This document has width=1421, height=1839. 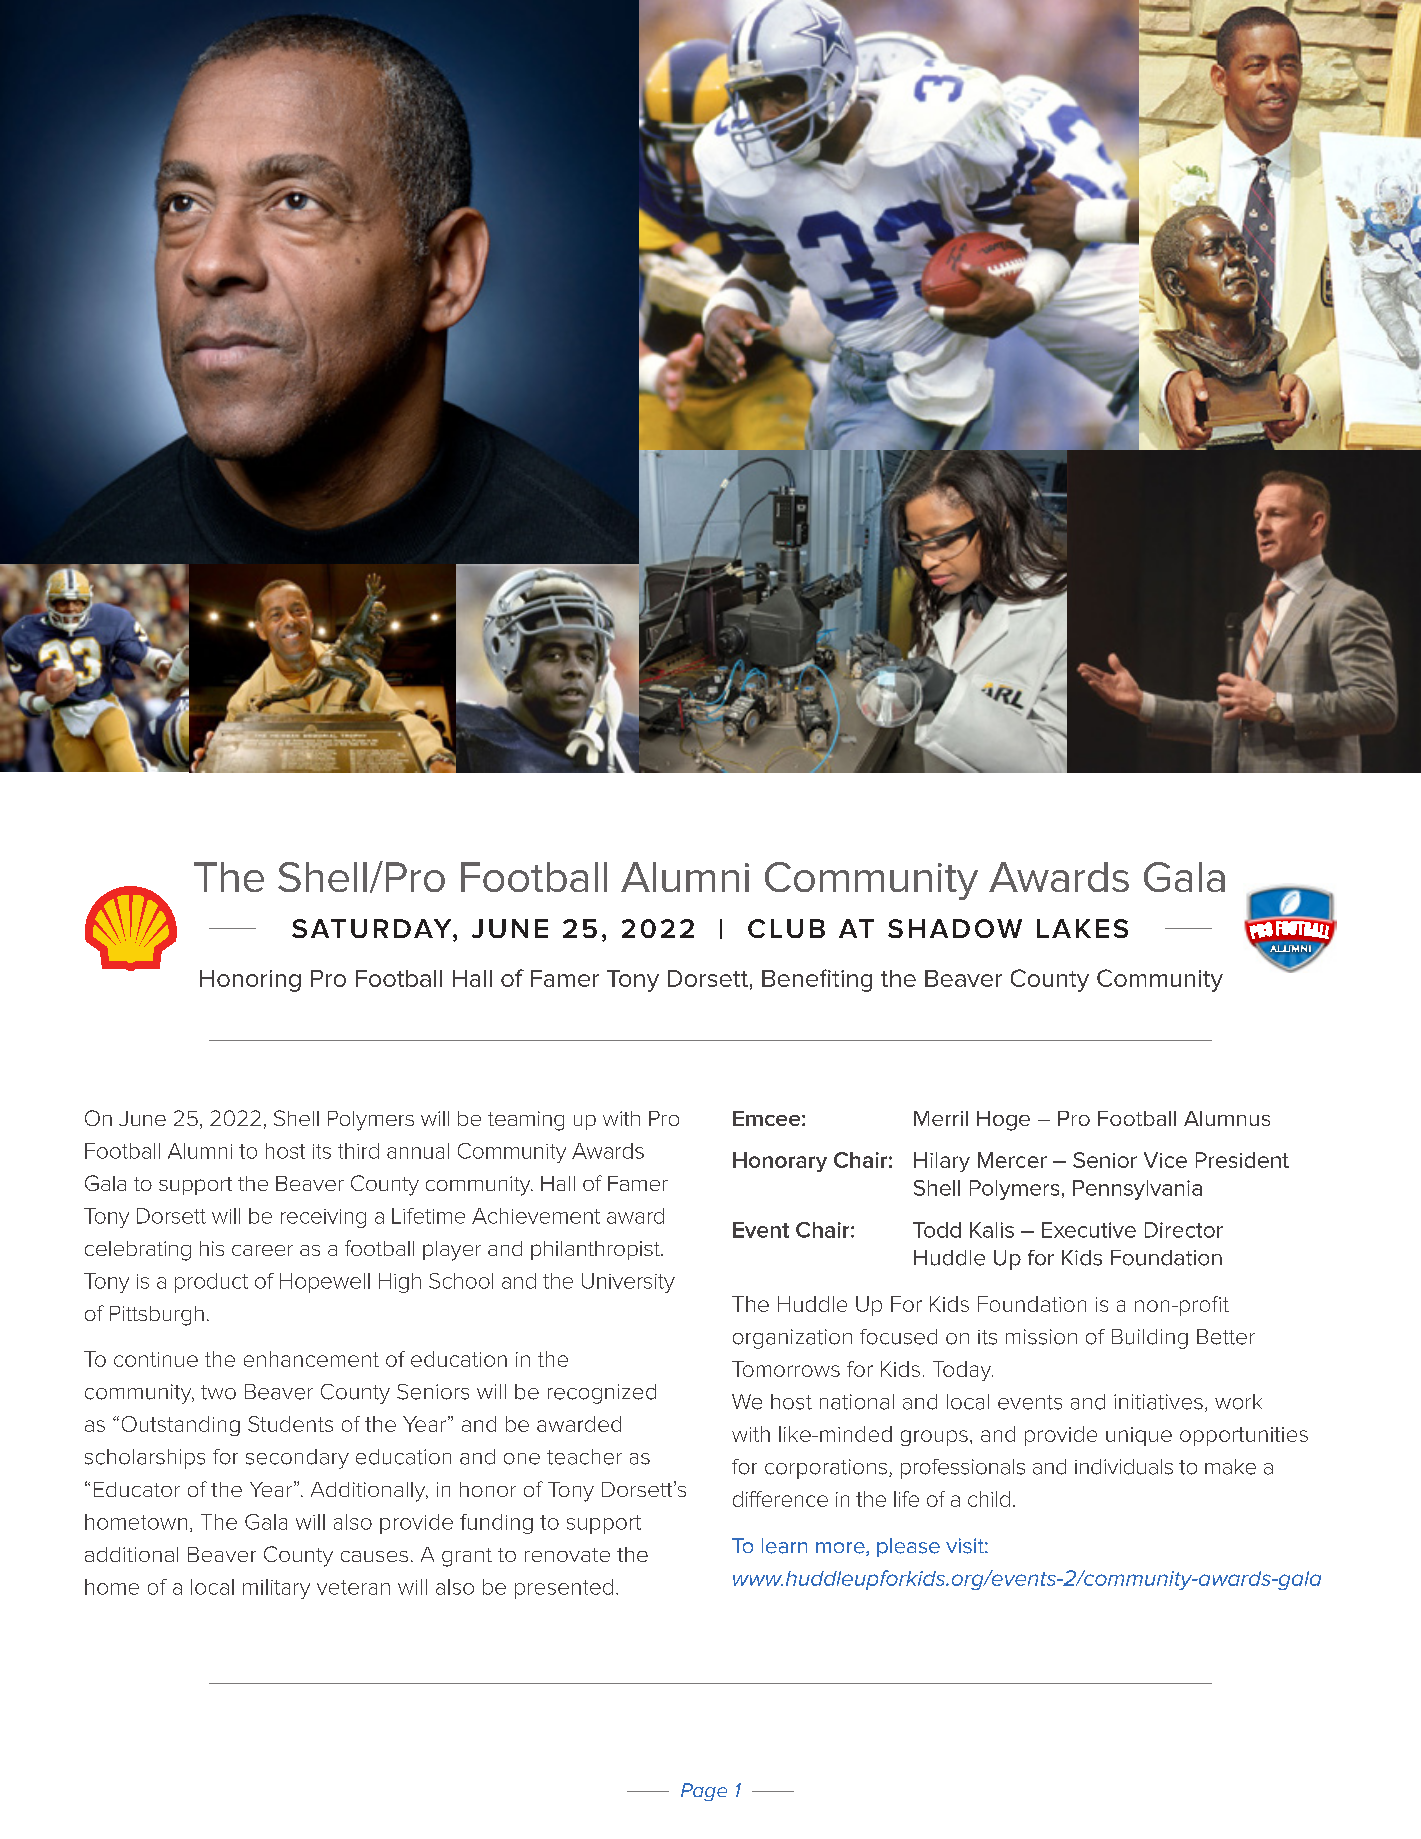 I want to click on Achievement, so click(x=536, y=1216).
